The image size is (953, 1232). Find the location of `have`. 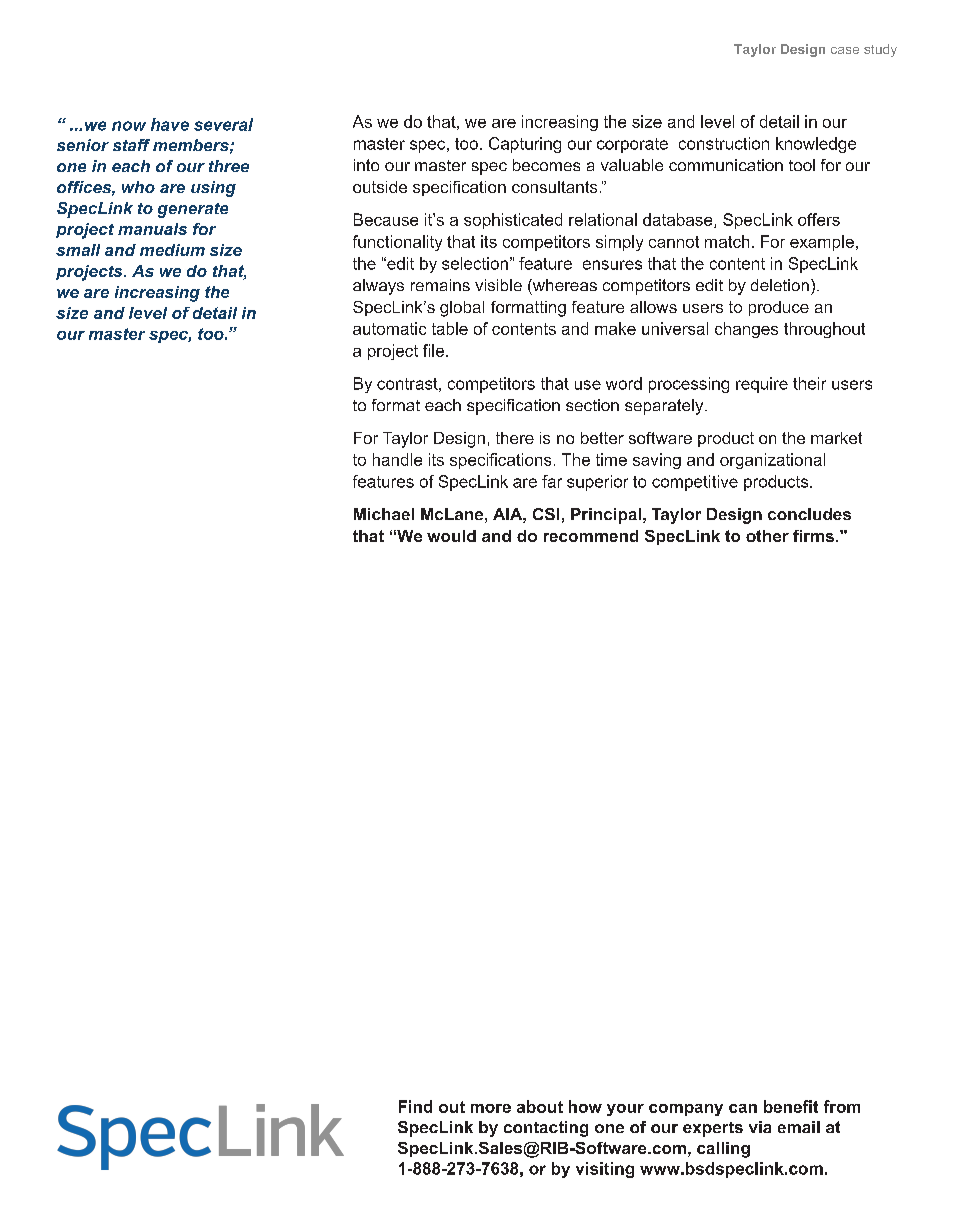

have is located at coordinates (170, 124).
